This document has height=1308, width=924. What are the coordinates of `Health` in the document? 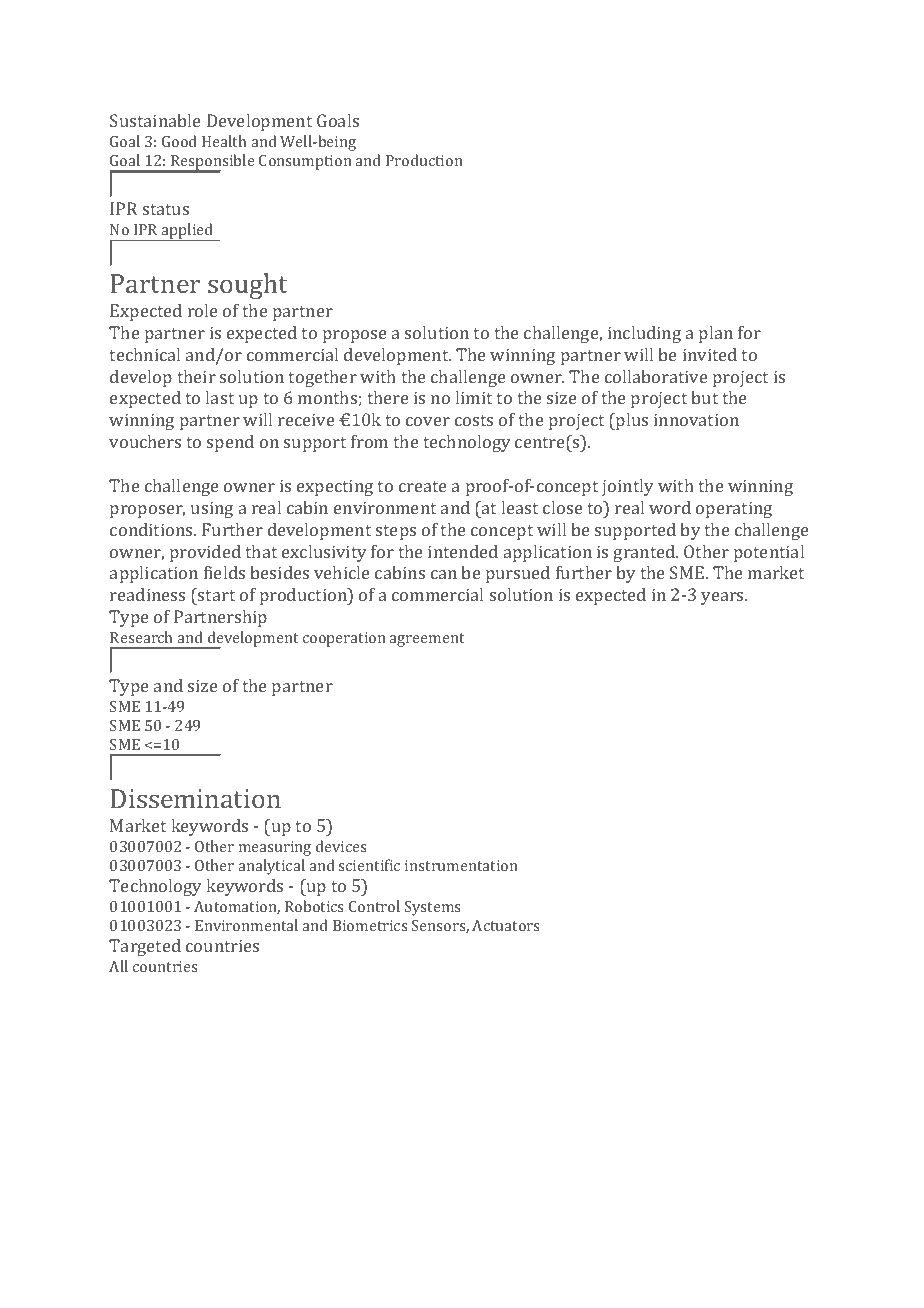 It's located at (224, 141).
